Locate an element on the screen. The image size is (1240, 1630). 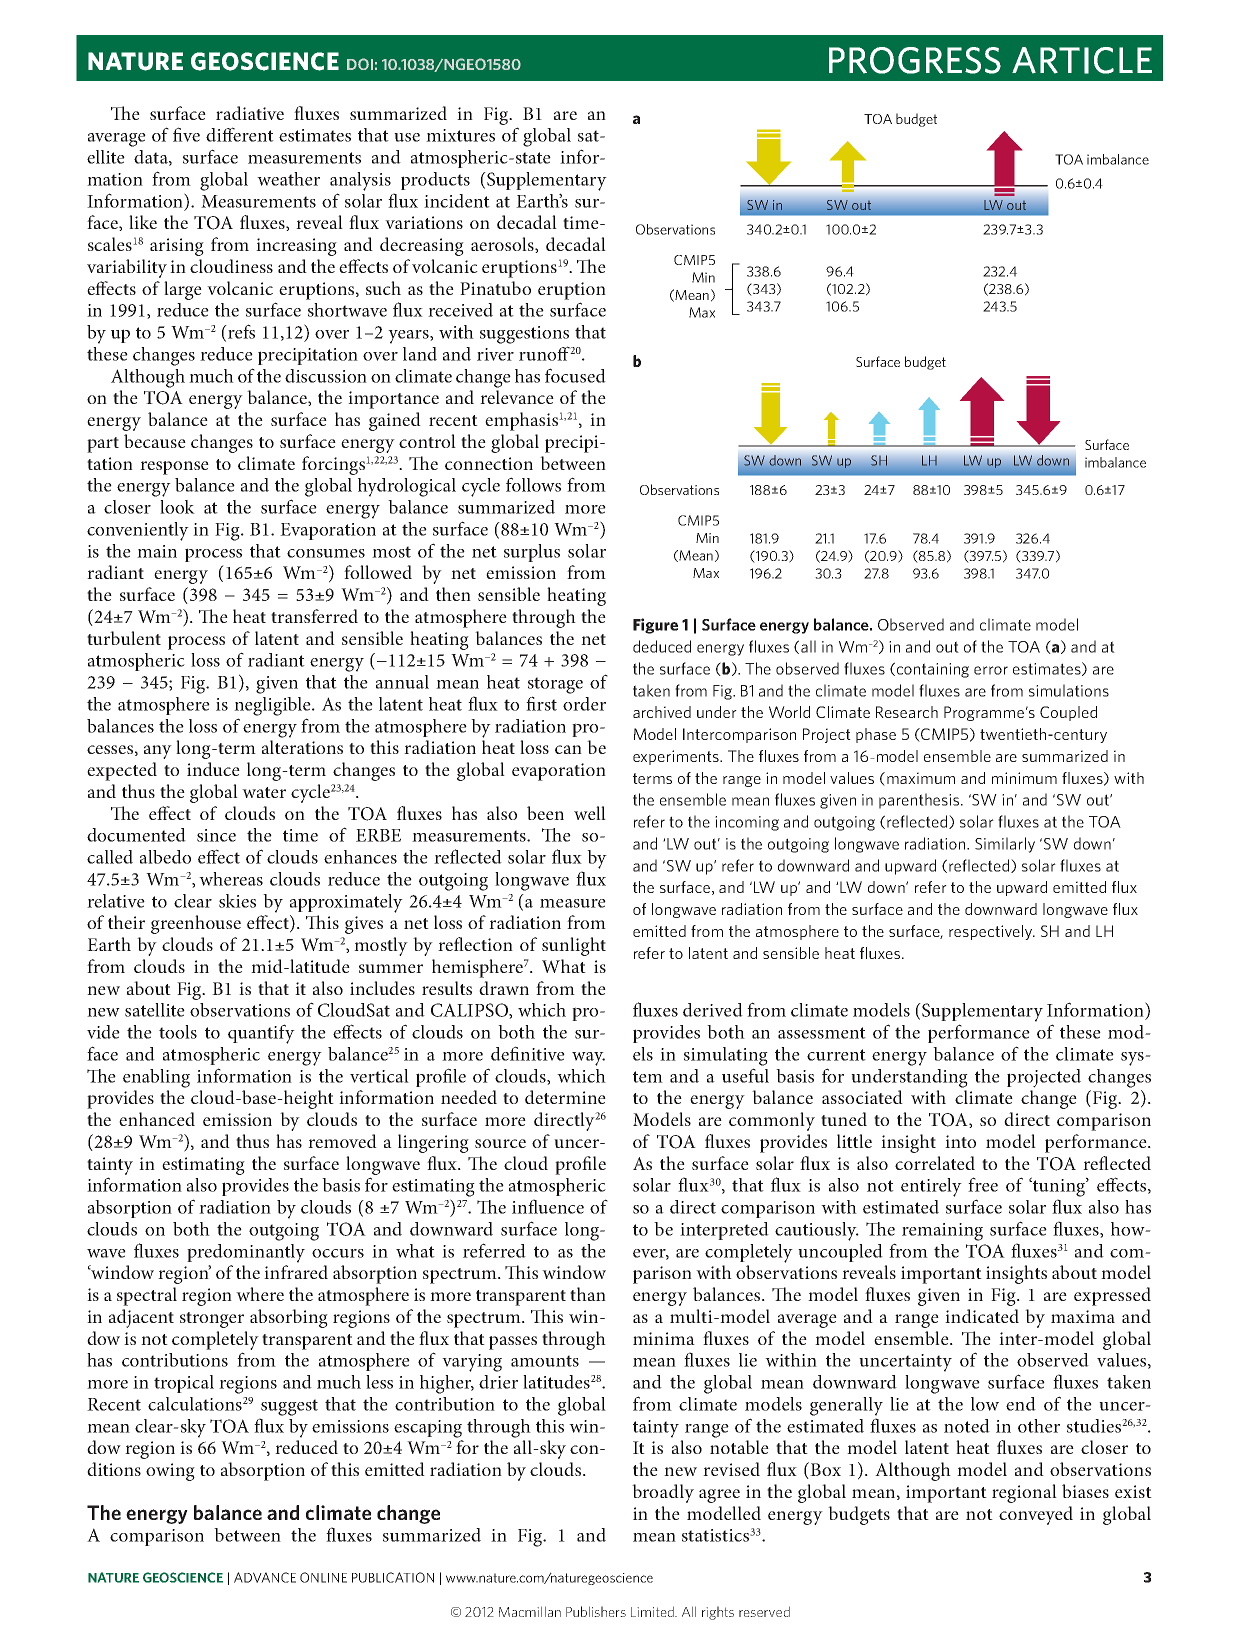
error is located at coordinates (991, 670).
